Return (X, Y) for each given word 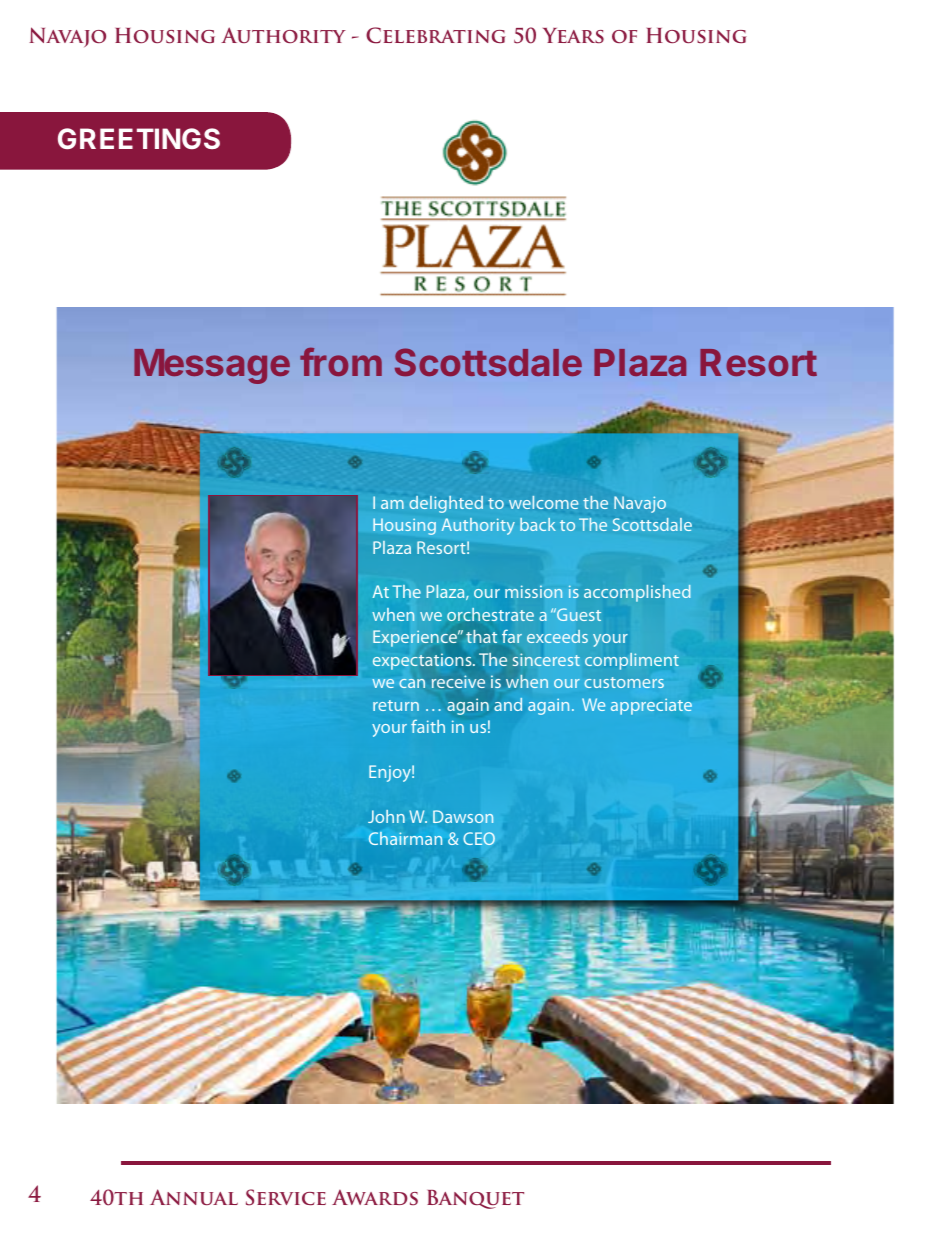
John (386, 816)
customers (624, 682)
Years (573, 35)
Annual (194, 1197)
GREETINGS (139, 138)
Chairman (405, 838)
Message (212, 366)
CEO (479, 838)
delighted (446, 504)
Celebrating (436, 35)
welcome (543, 502)
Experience (416, 638)
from (341, 361)
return (396, 705)
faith (428, 726)
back (538, 524)
